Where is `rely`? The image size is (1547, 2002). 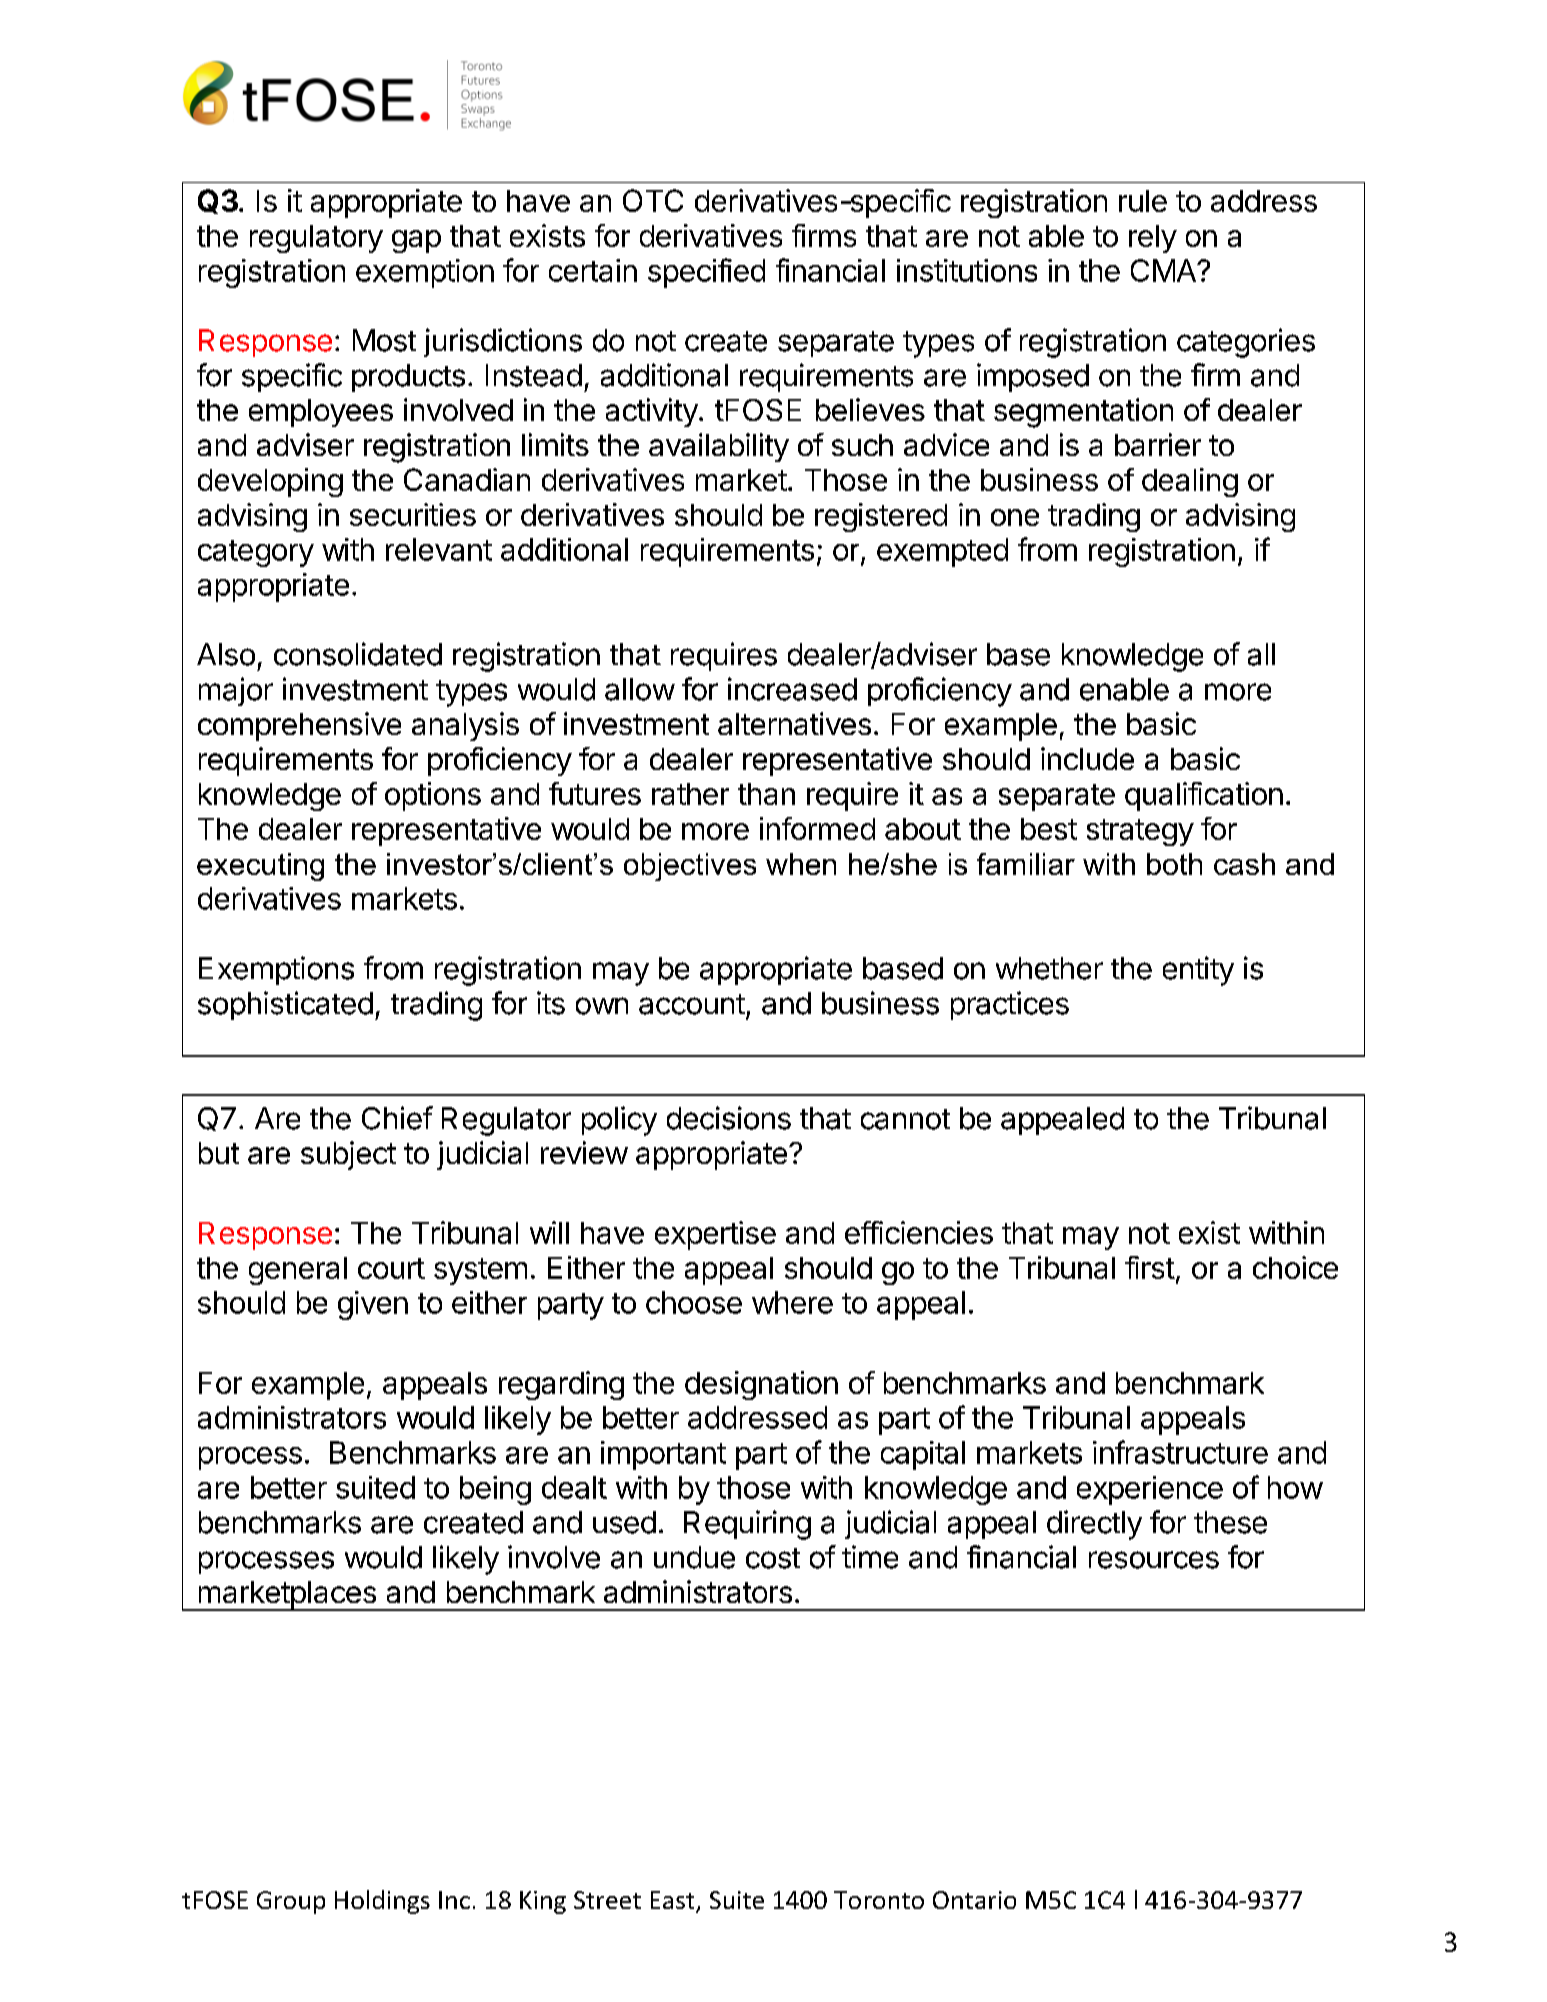
rely is located at coordinates (1153, 239).
